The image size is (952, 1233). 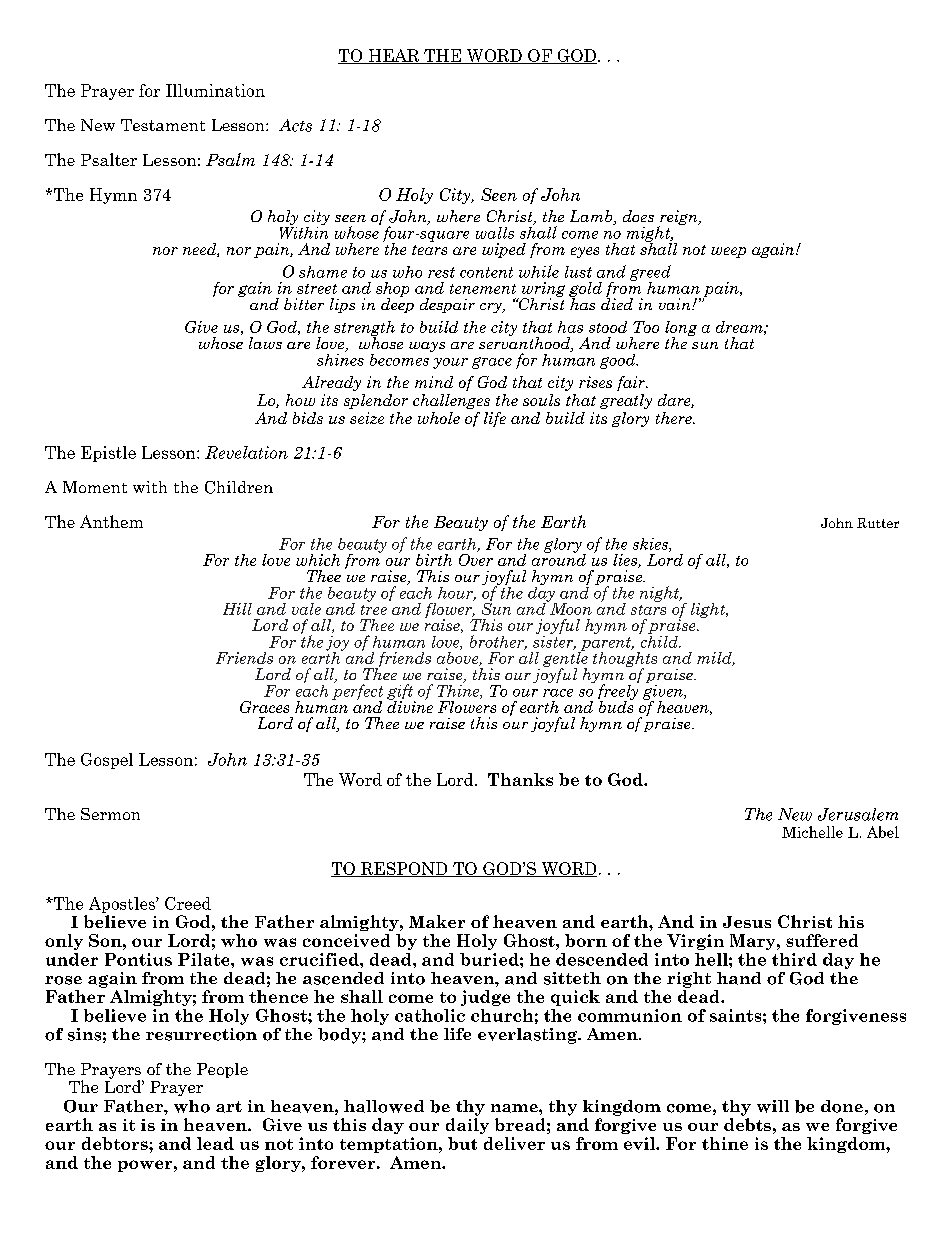 What do you see at coordinates (679, 219) in the screenshot?
I see `reign` at bounding box center [679, 219].
